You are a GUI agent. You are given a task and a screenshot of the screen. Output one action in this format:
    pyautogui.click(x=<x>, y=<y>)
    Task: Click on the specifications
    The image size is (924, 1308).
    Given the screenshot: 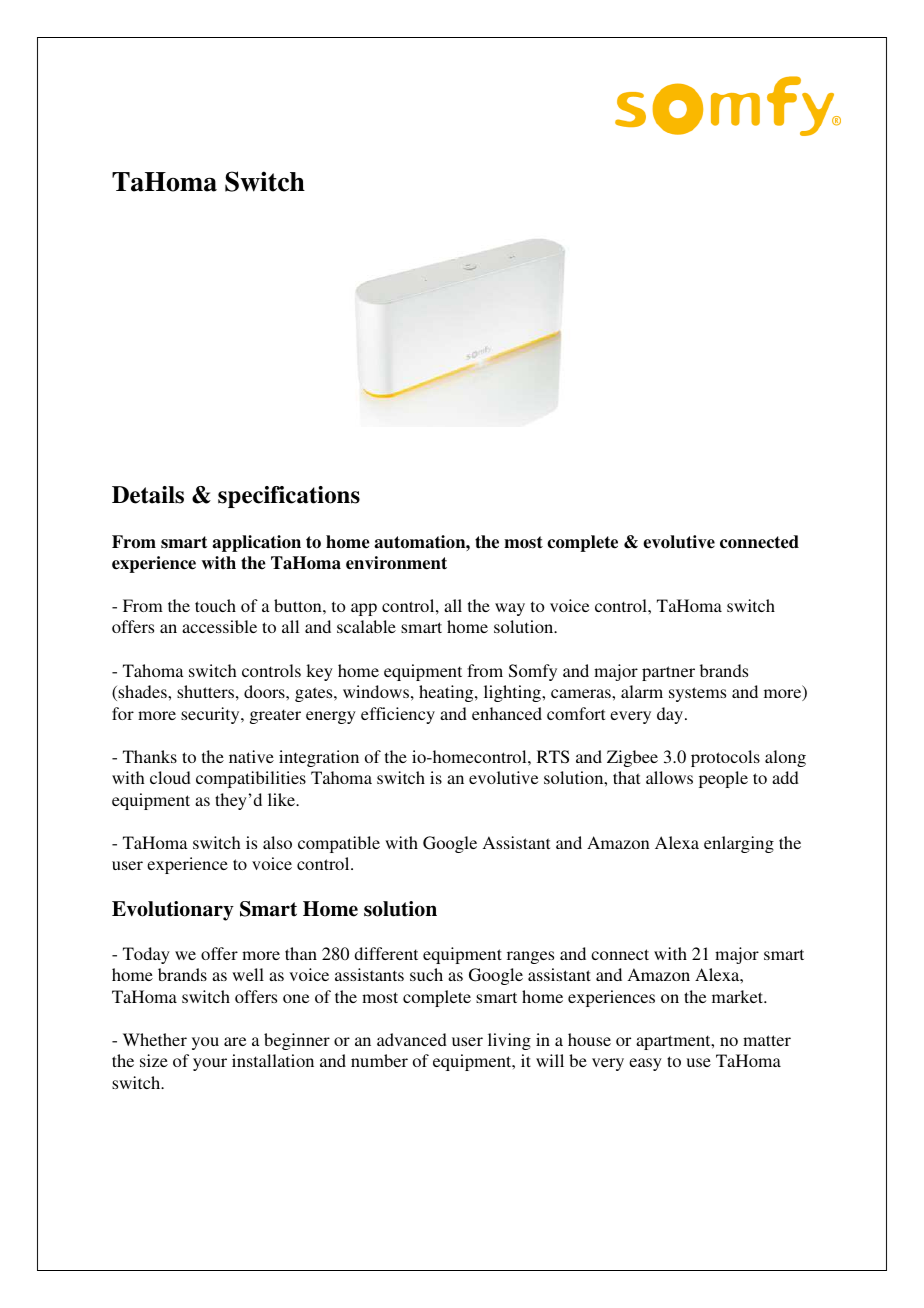 What is the action you would take?
    pyautogui.click(x=289, y=497)
